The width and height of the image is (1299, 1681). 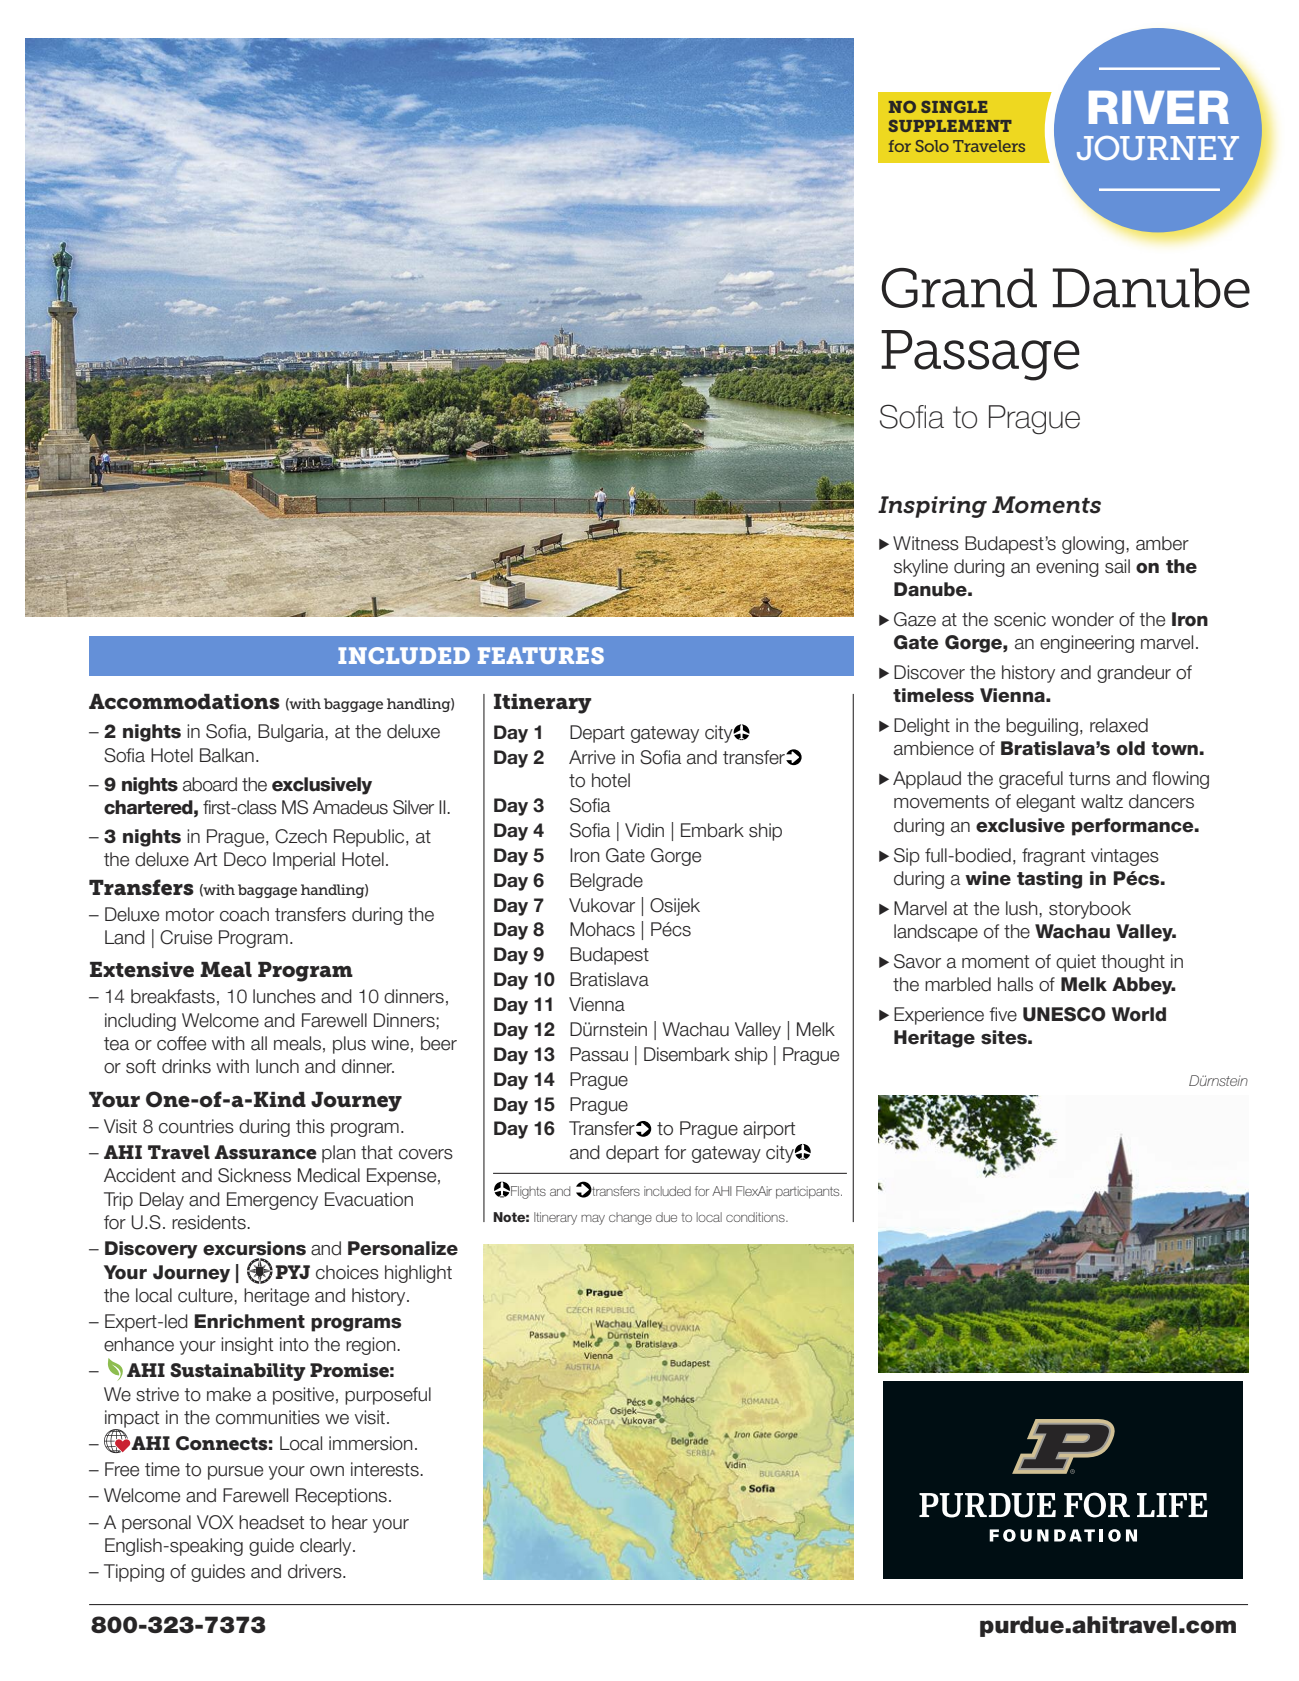 What do you see at coordinates (932, 146) in the image?
I see `Solo` at bounding box center [932, 146].
